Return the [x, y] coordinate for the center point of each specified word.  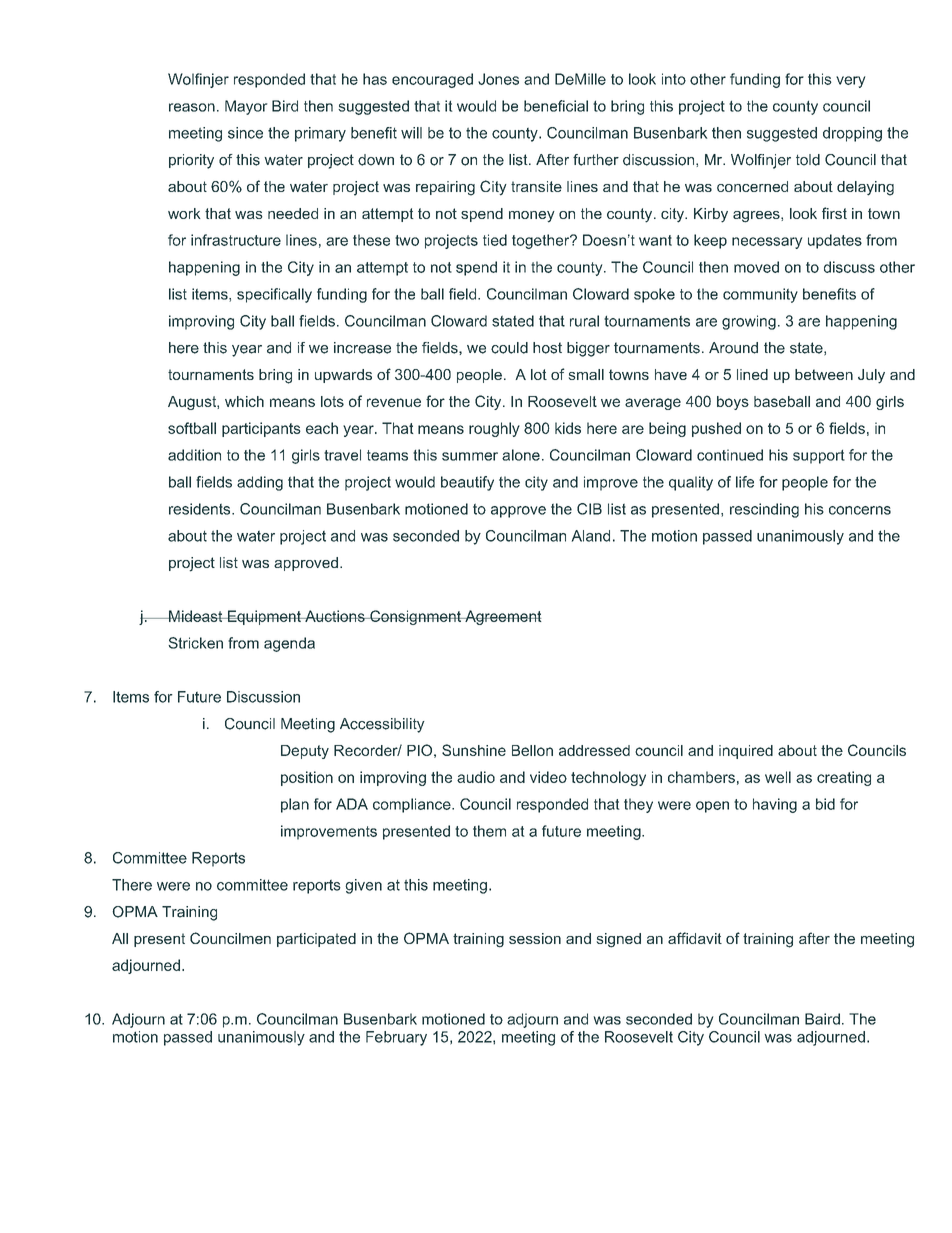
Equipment [264, 617]
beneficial [556, 106]
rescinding [764, 510]
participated [316, 940]
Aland [591, 536]
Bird [285, 106]
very [850, 82]
